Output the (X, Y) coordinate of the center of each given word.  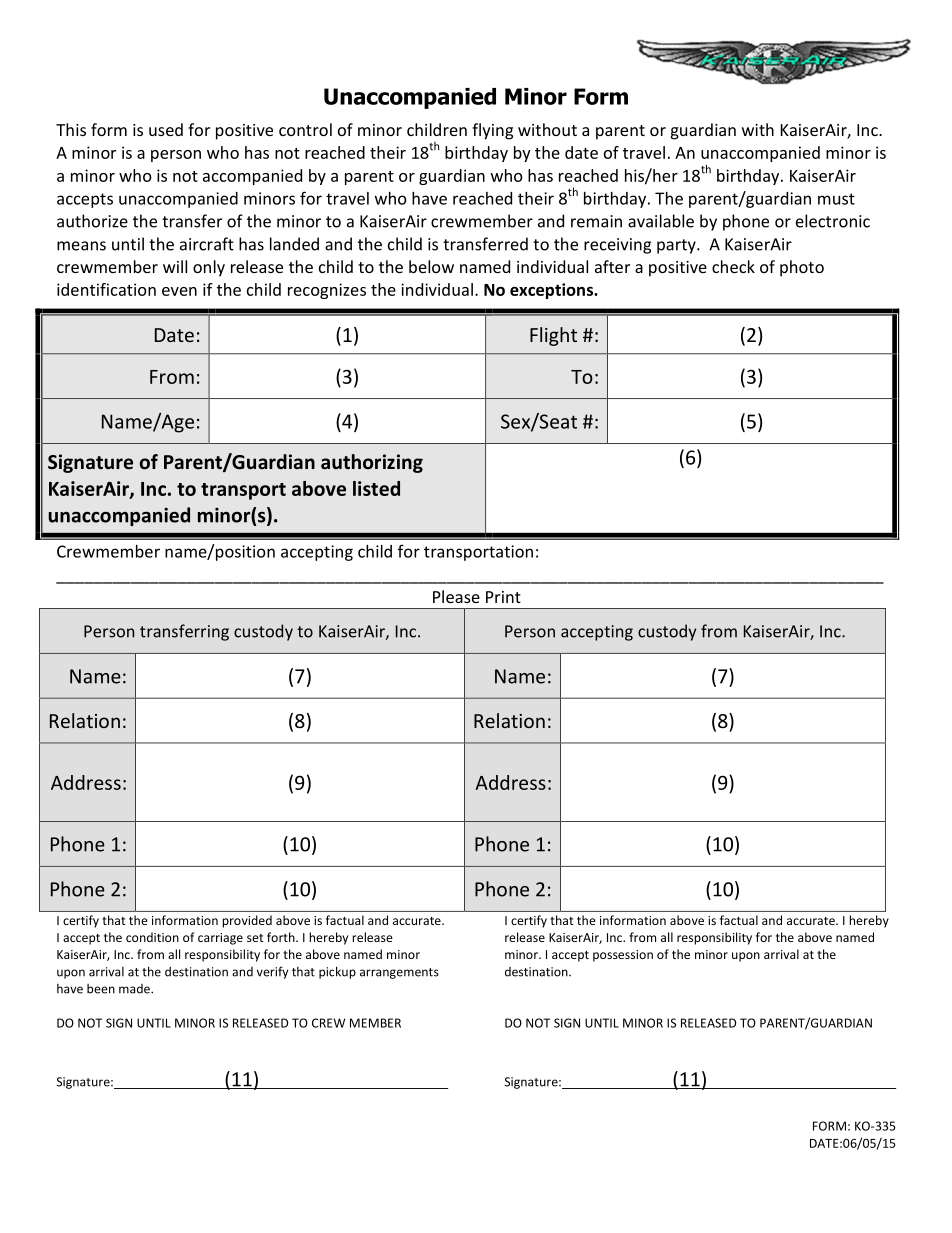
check (733, 266)
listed (376, 488)
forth (282, 937)
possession (623, 956)
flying (492, 131)
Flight (553, 336)
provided (247, 921)
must (836, 199)
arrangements (399, 973)
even (179, 291)
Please (456, 596)
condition (152, 937)
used (166, 129)
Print (503, 597)
